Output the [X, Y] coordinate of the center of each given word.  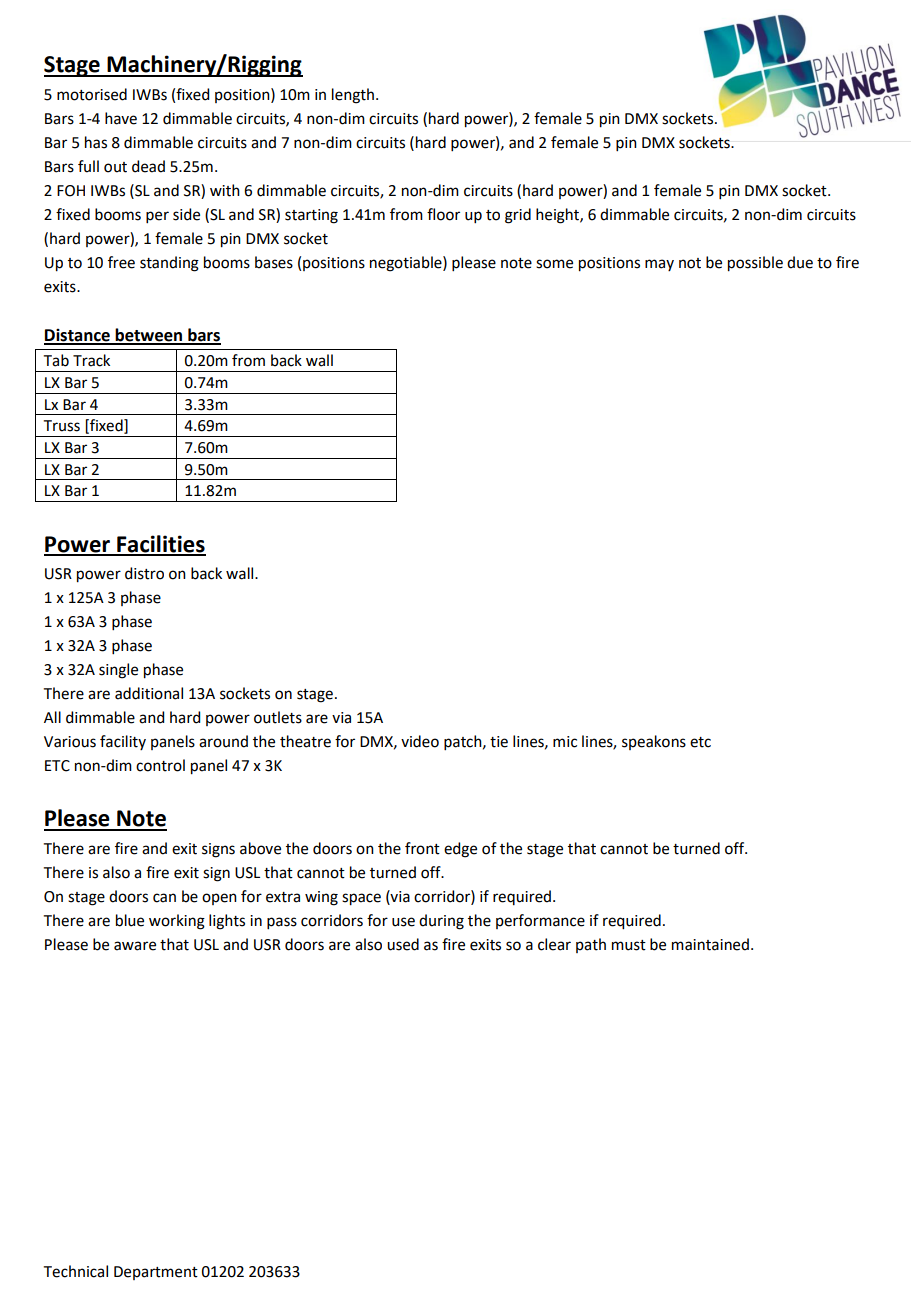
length [353, 96]
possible [755, 264]
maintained [710, 944]
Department [156, 1273]
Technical [76, 1271]
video [420, 741]
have [121, 118]
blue [130, 920]
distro [144, 573]
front [422, 848]
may [659, 265]
